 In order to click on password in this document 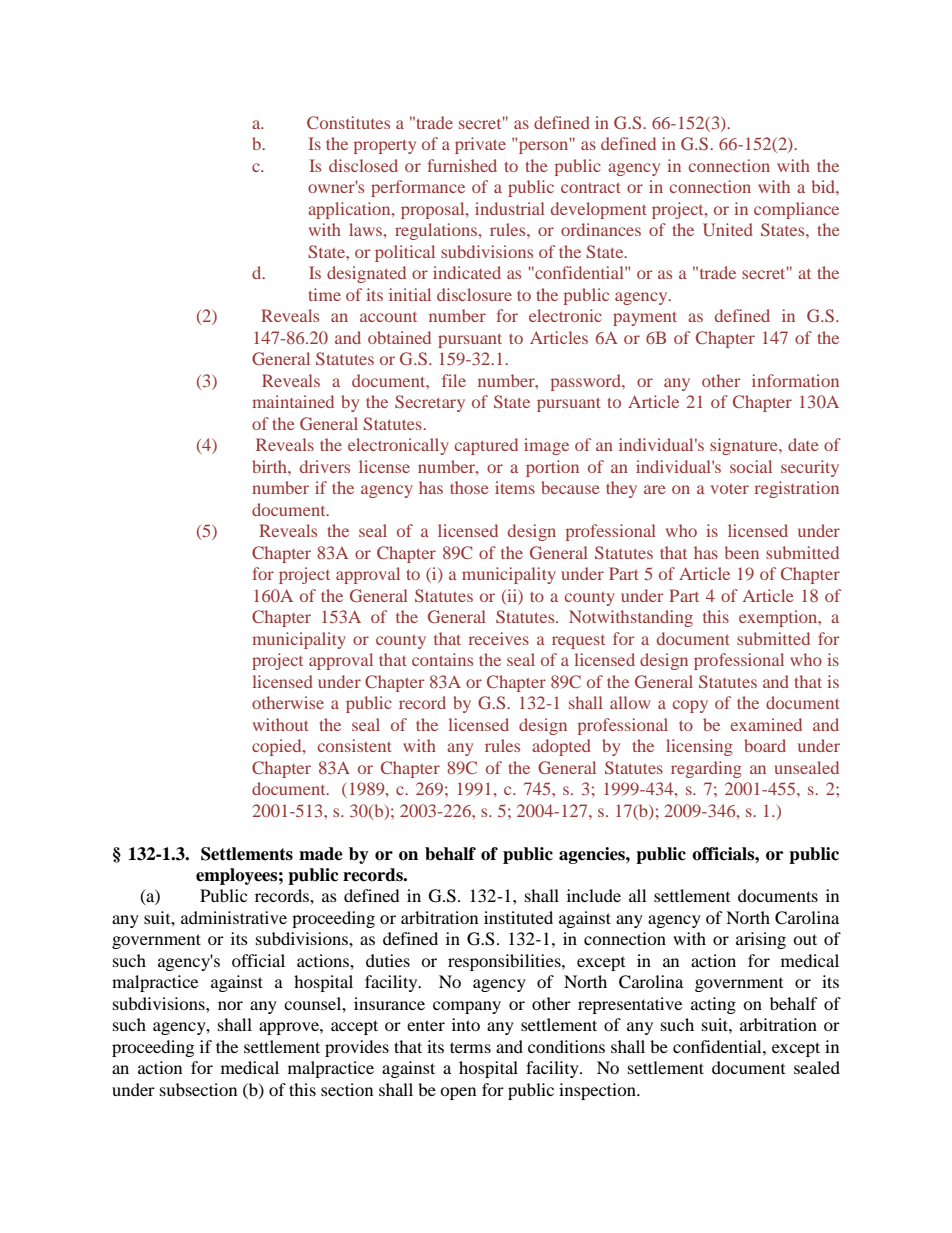, I will do `click(587, 382)`.
